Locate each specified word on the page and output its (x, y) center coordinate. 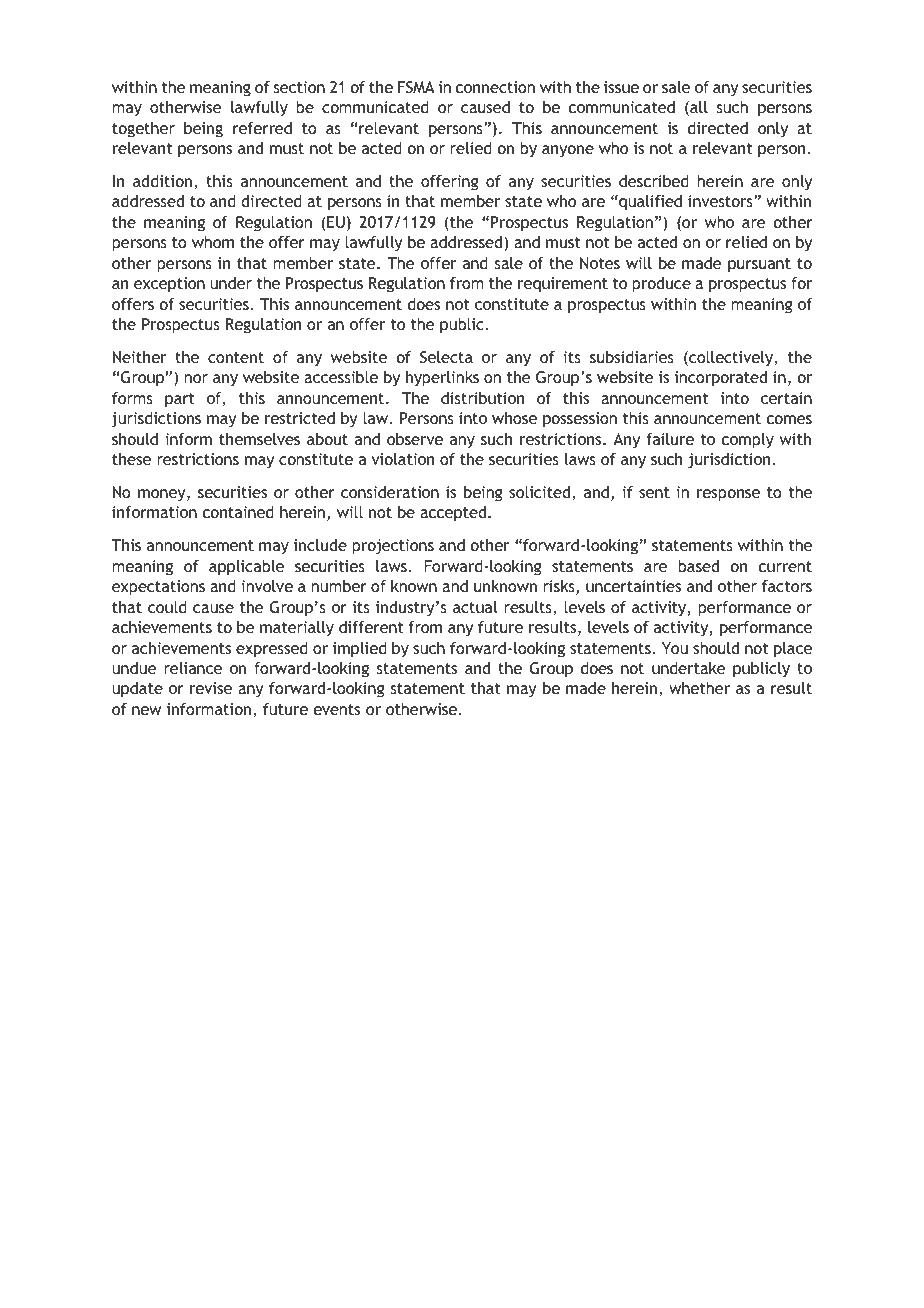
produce (662, 285)
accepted (454, 514)
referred (262, 128)
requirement (563, 285)
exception (169, 285)
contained (238, 512)
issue (621, 87)
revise (211, 688)
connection (495, 87)
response (728, 495)
